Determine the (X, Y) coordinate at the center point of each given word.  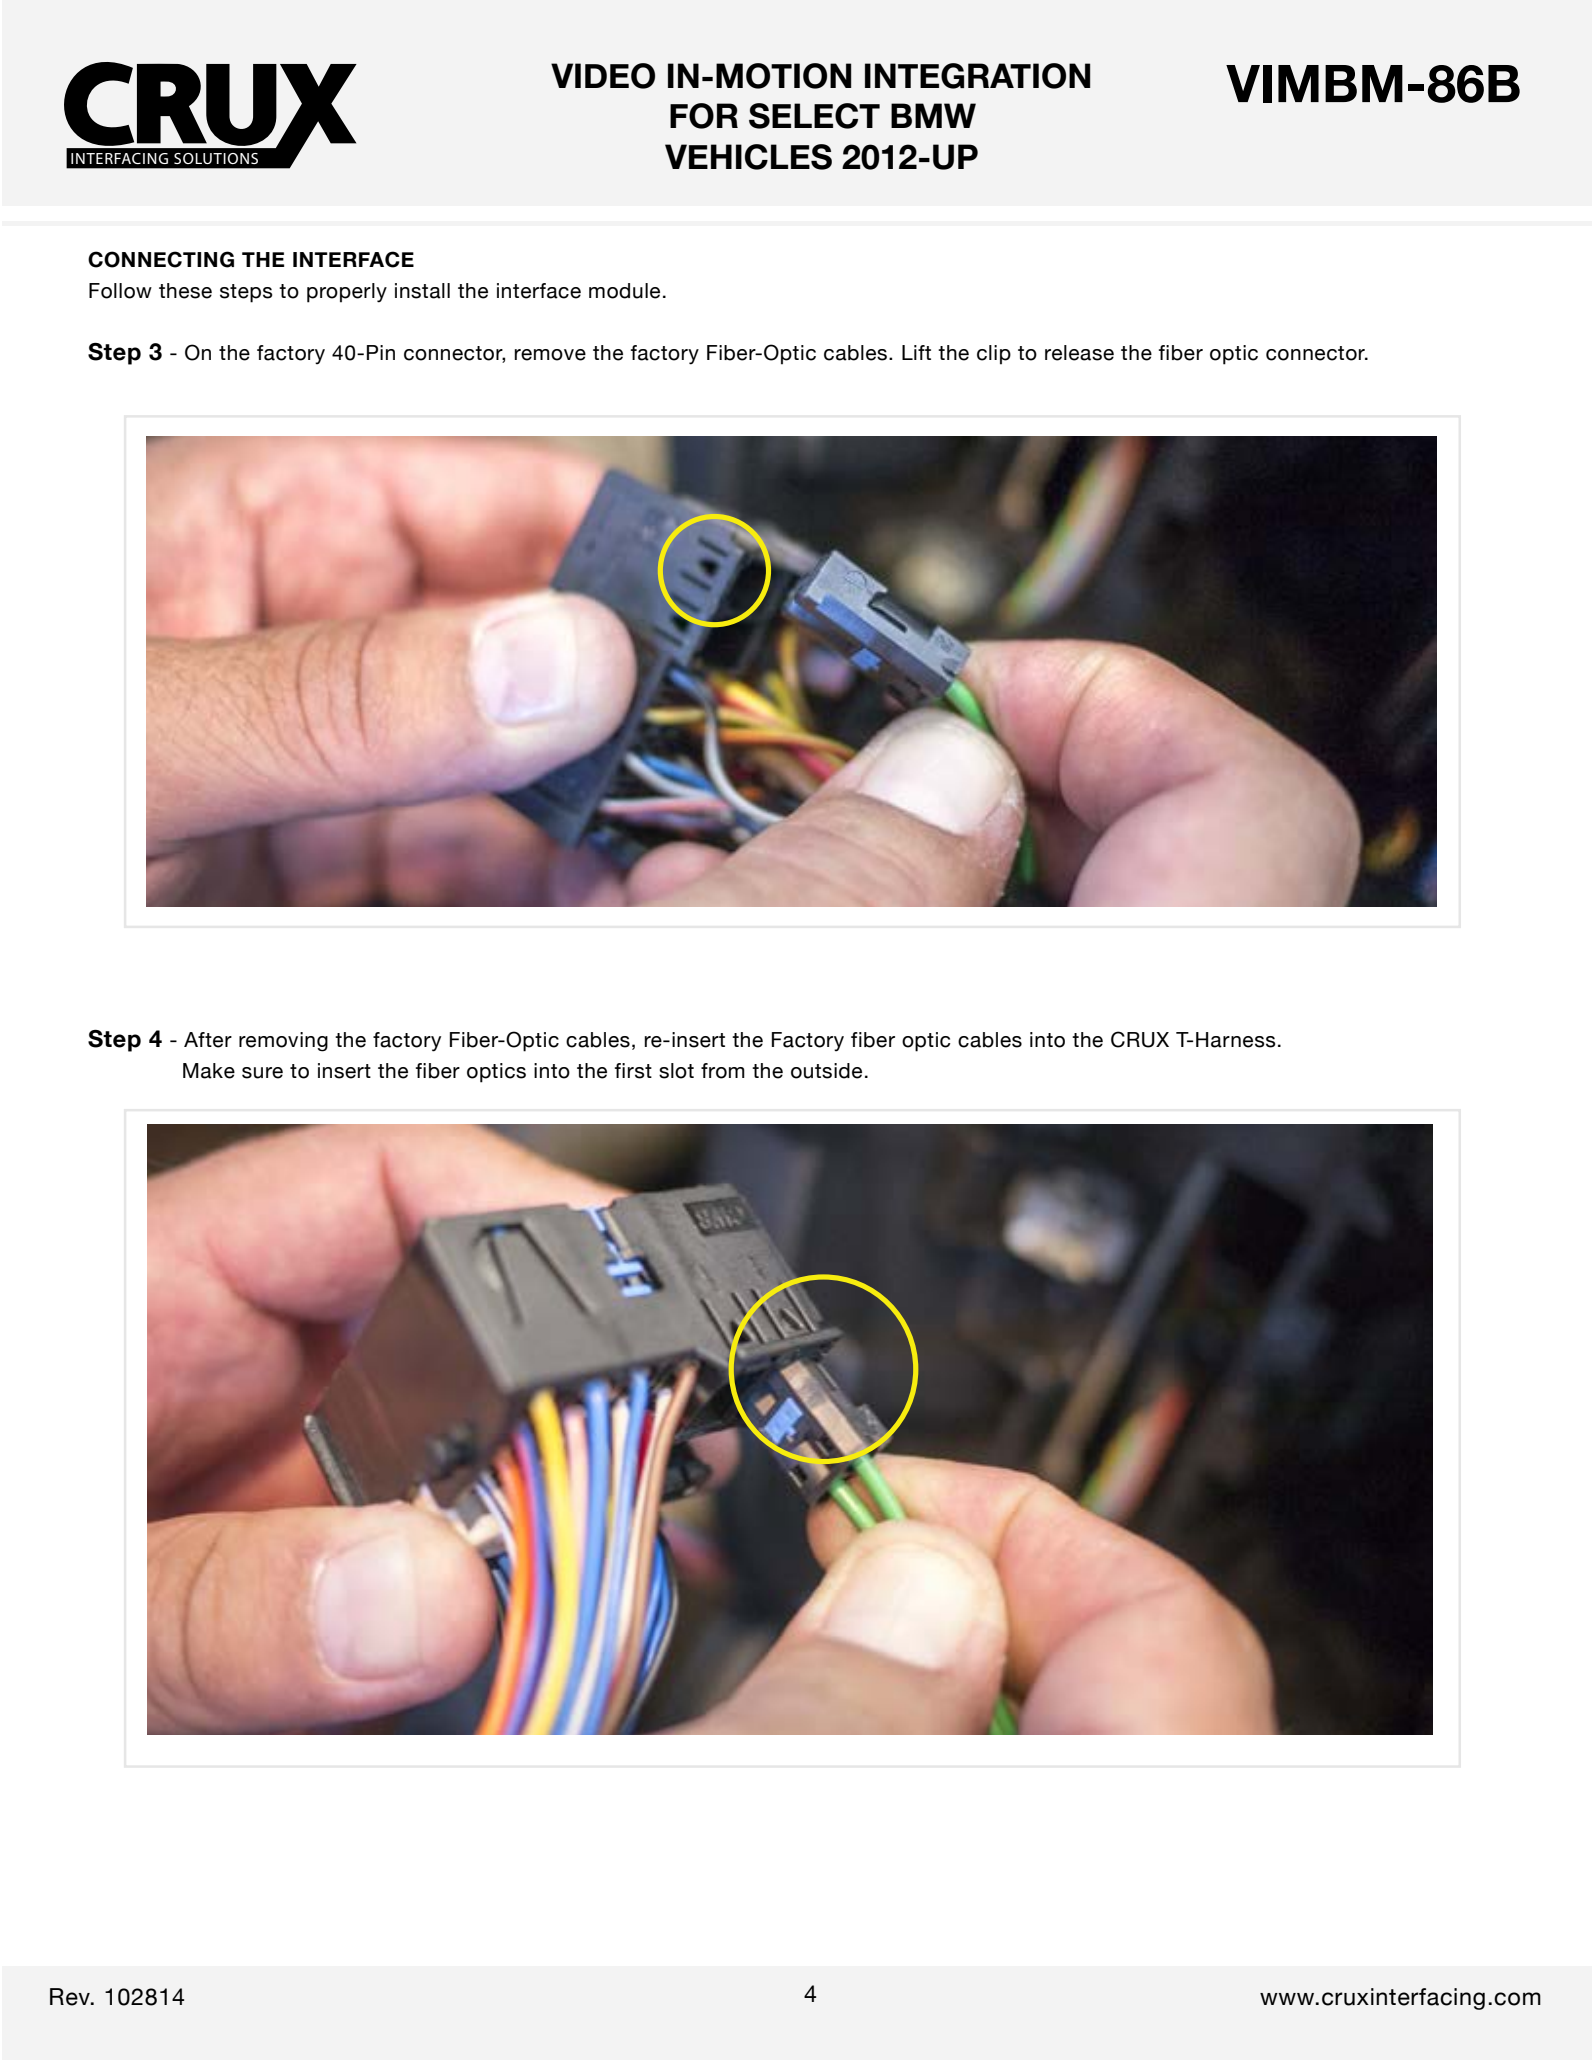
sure (262, 1073)
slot (676, 1071)
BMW (933, 115)
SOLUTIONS (216, 158)
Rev (71, 1997)
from (723, 1071)
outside (826, 1071)
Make (209, 1071)
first (633, 1071)
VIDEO (603, 76)
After (208, 1040)
